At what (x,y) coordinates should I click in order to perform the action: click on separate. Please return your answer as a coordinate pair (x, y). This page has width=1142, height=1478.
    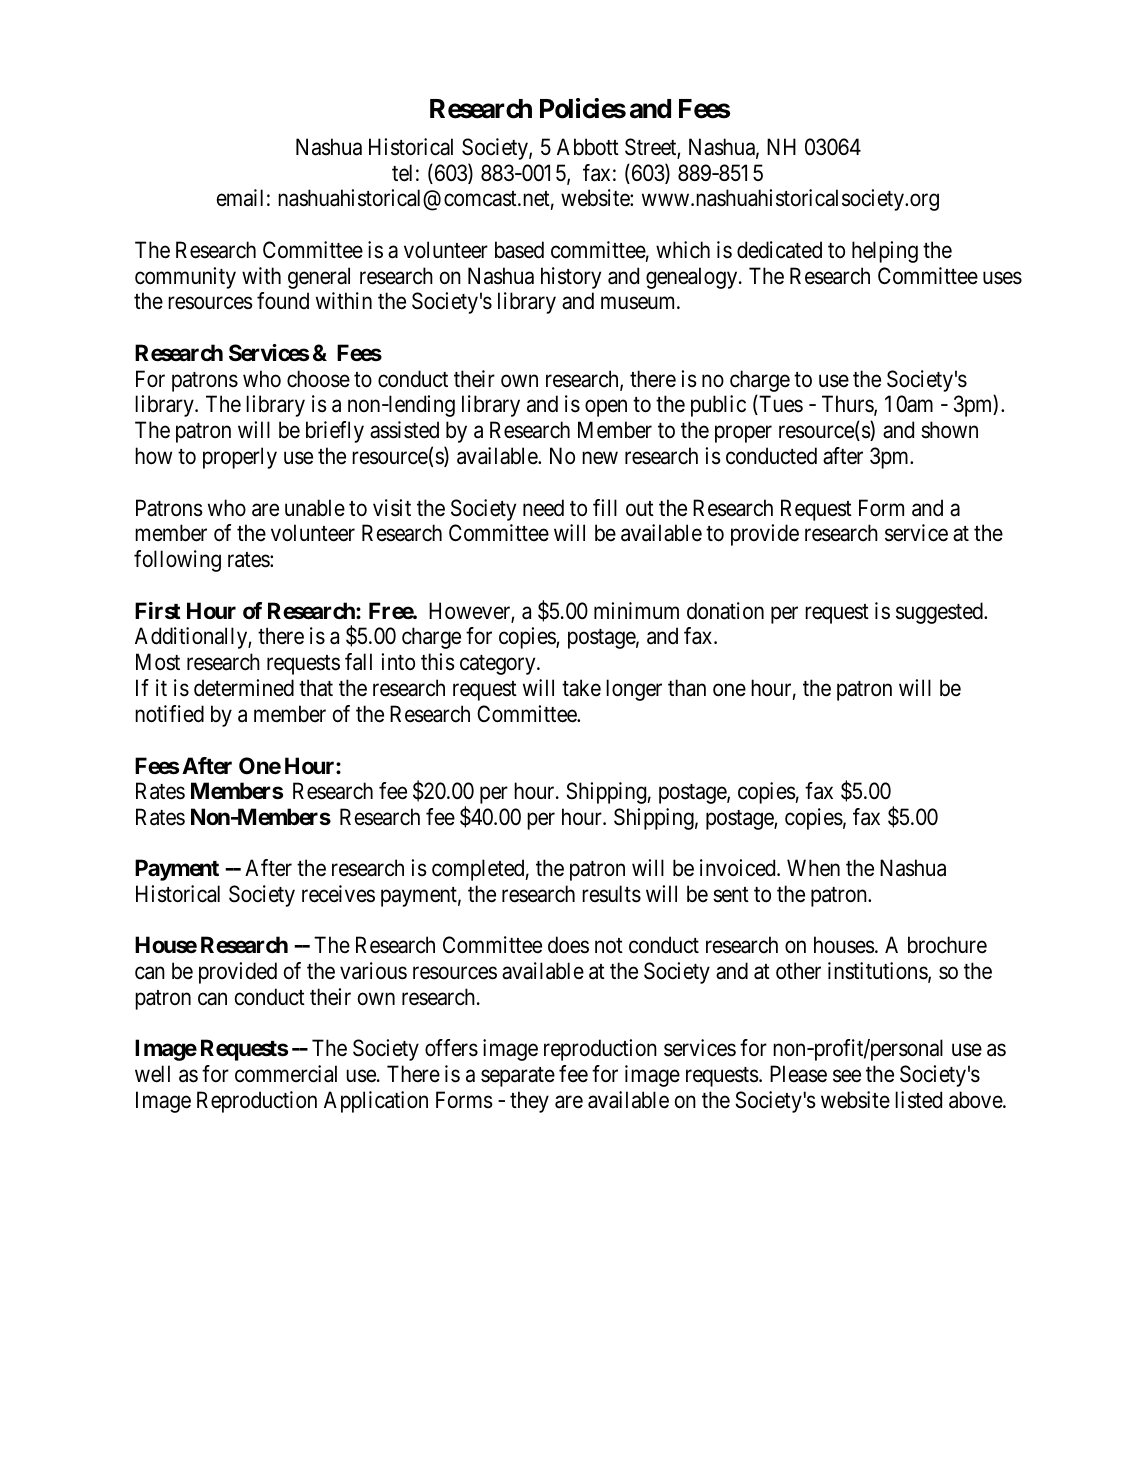
    Looking at the image, I should click on (518, 1077).
